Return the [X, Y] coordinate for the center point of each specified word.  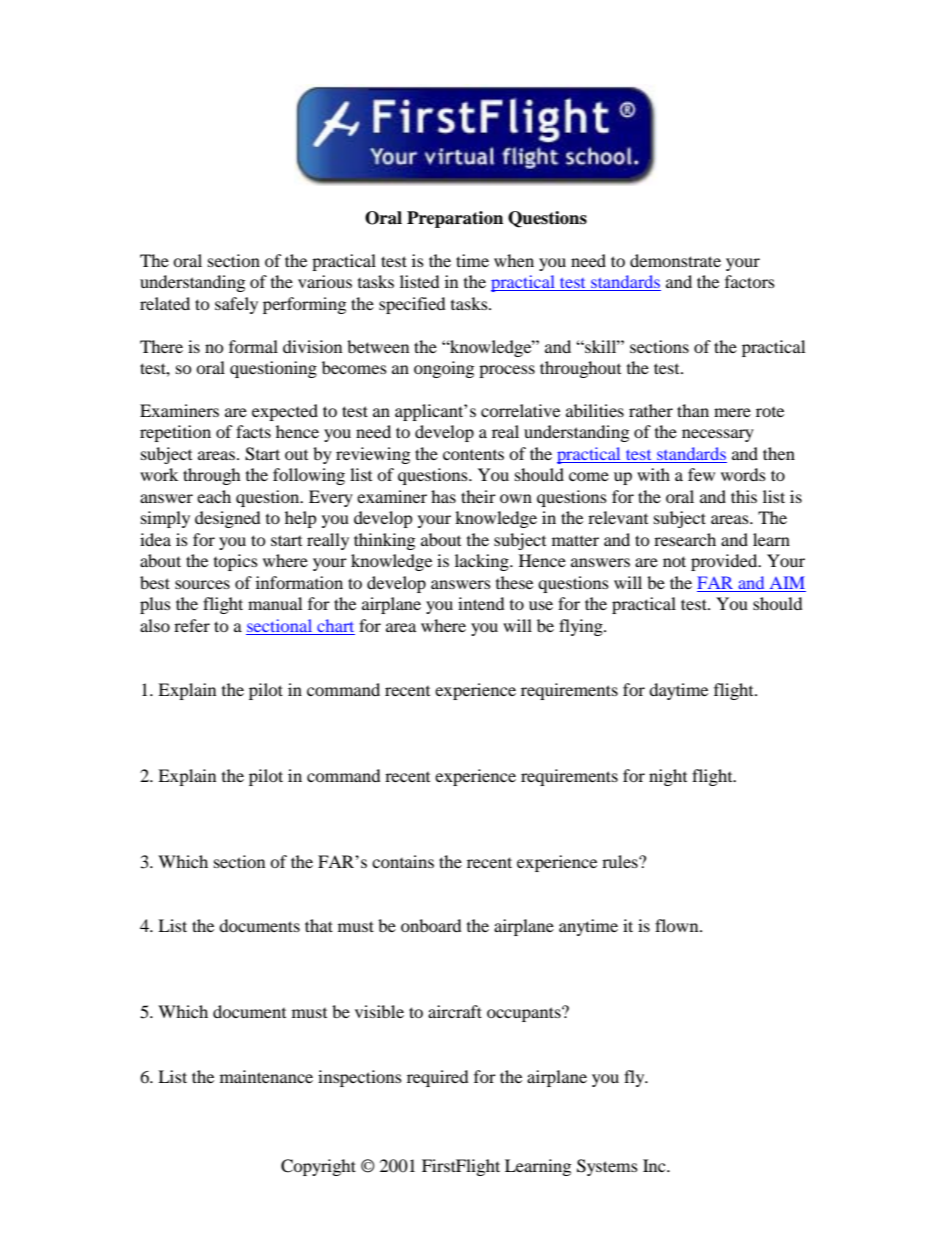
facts [253, 431]
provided [725, 562]
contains [403, 861]
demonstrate [675, 260]
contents [473, 455]
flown [678, 925]
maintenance [266, 1076]
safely [236, 305]
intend [481, 603]
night [668, 777]
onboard [431, 925]
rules [621, 861]
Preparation [455, 219]
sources [202, 584]
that [319, 925]
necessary [718, 435]
